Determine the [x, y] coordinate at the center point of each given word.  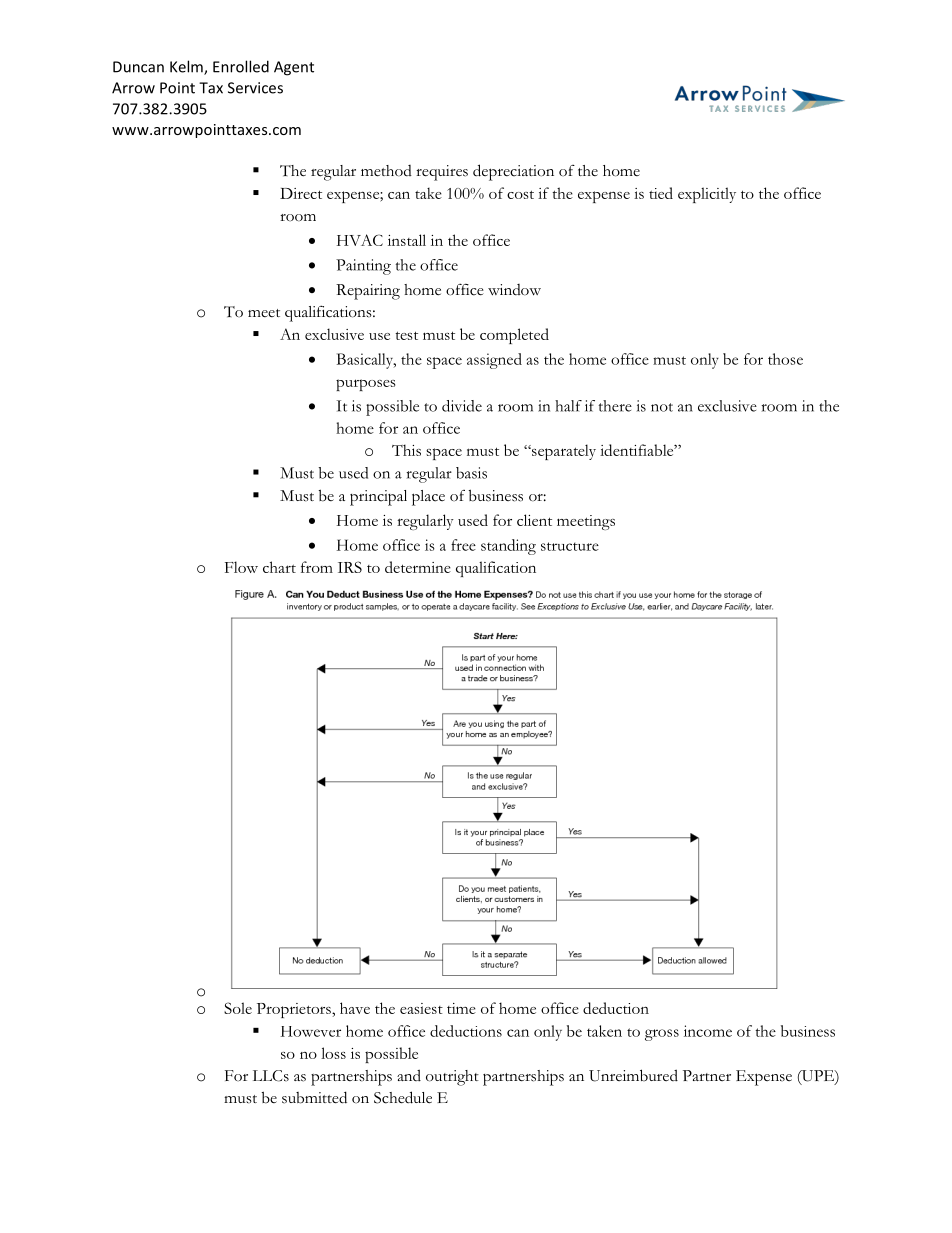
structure [570, 546]
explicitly [707, 195]
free [463, 545]
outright [452, 1078]
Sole [238, 1008]
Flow [241, 567]
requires [442, 173]
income [708, 1031]
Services [255, 88]
